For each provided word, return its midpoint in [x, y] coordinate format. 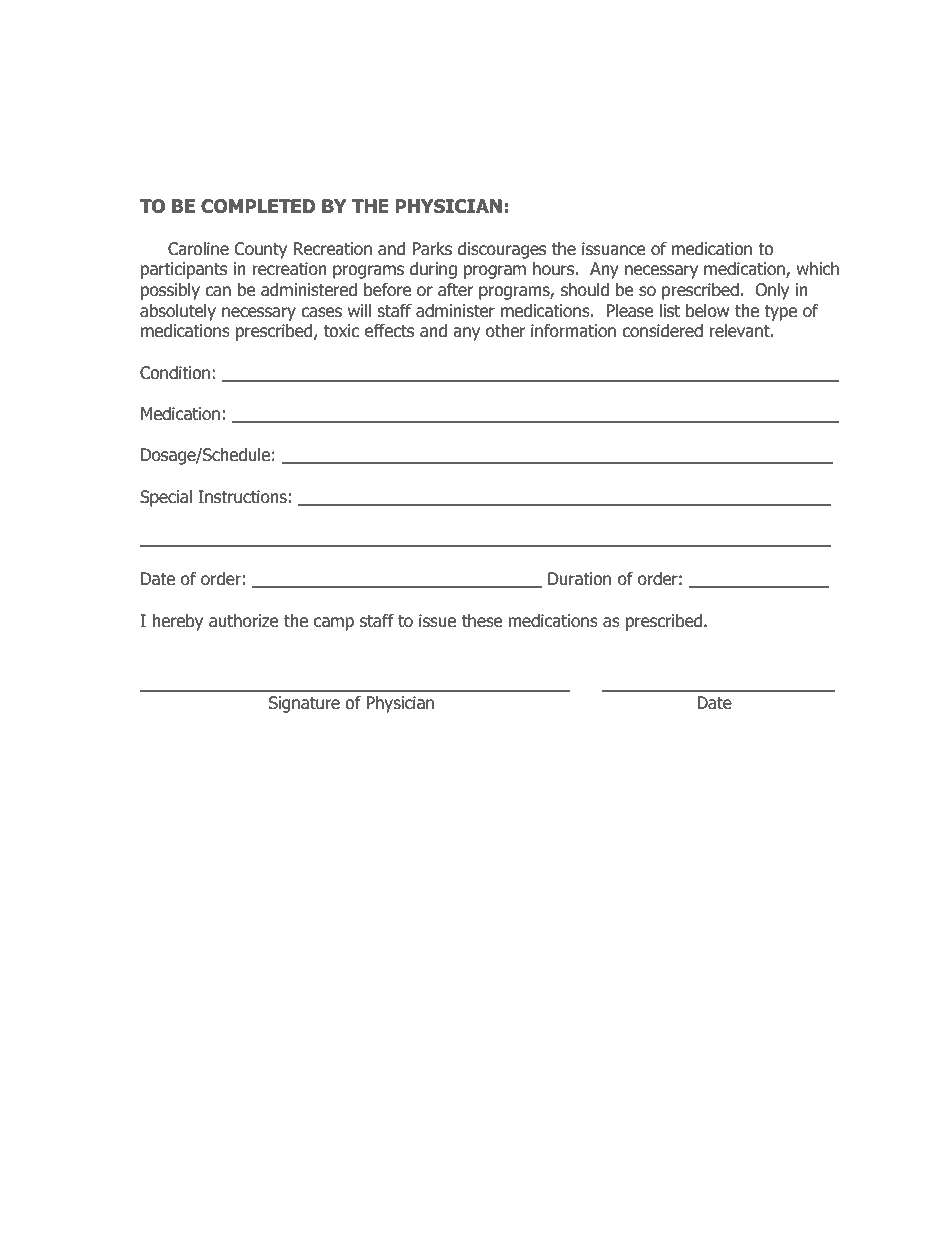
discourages [502, 250]
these [482, 621]
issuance [613, 249]
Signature [304, 704]
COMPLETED [258, 206]
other [505, 331]
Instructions [242, 497]
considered [662, 331]
